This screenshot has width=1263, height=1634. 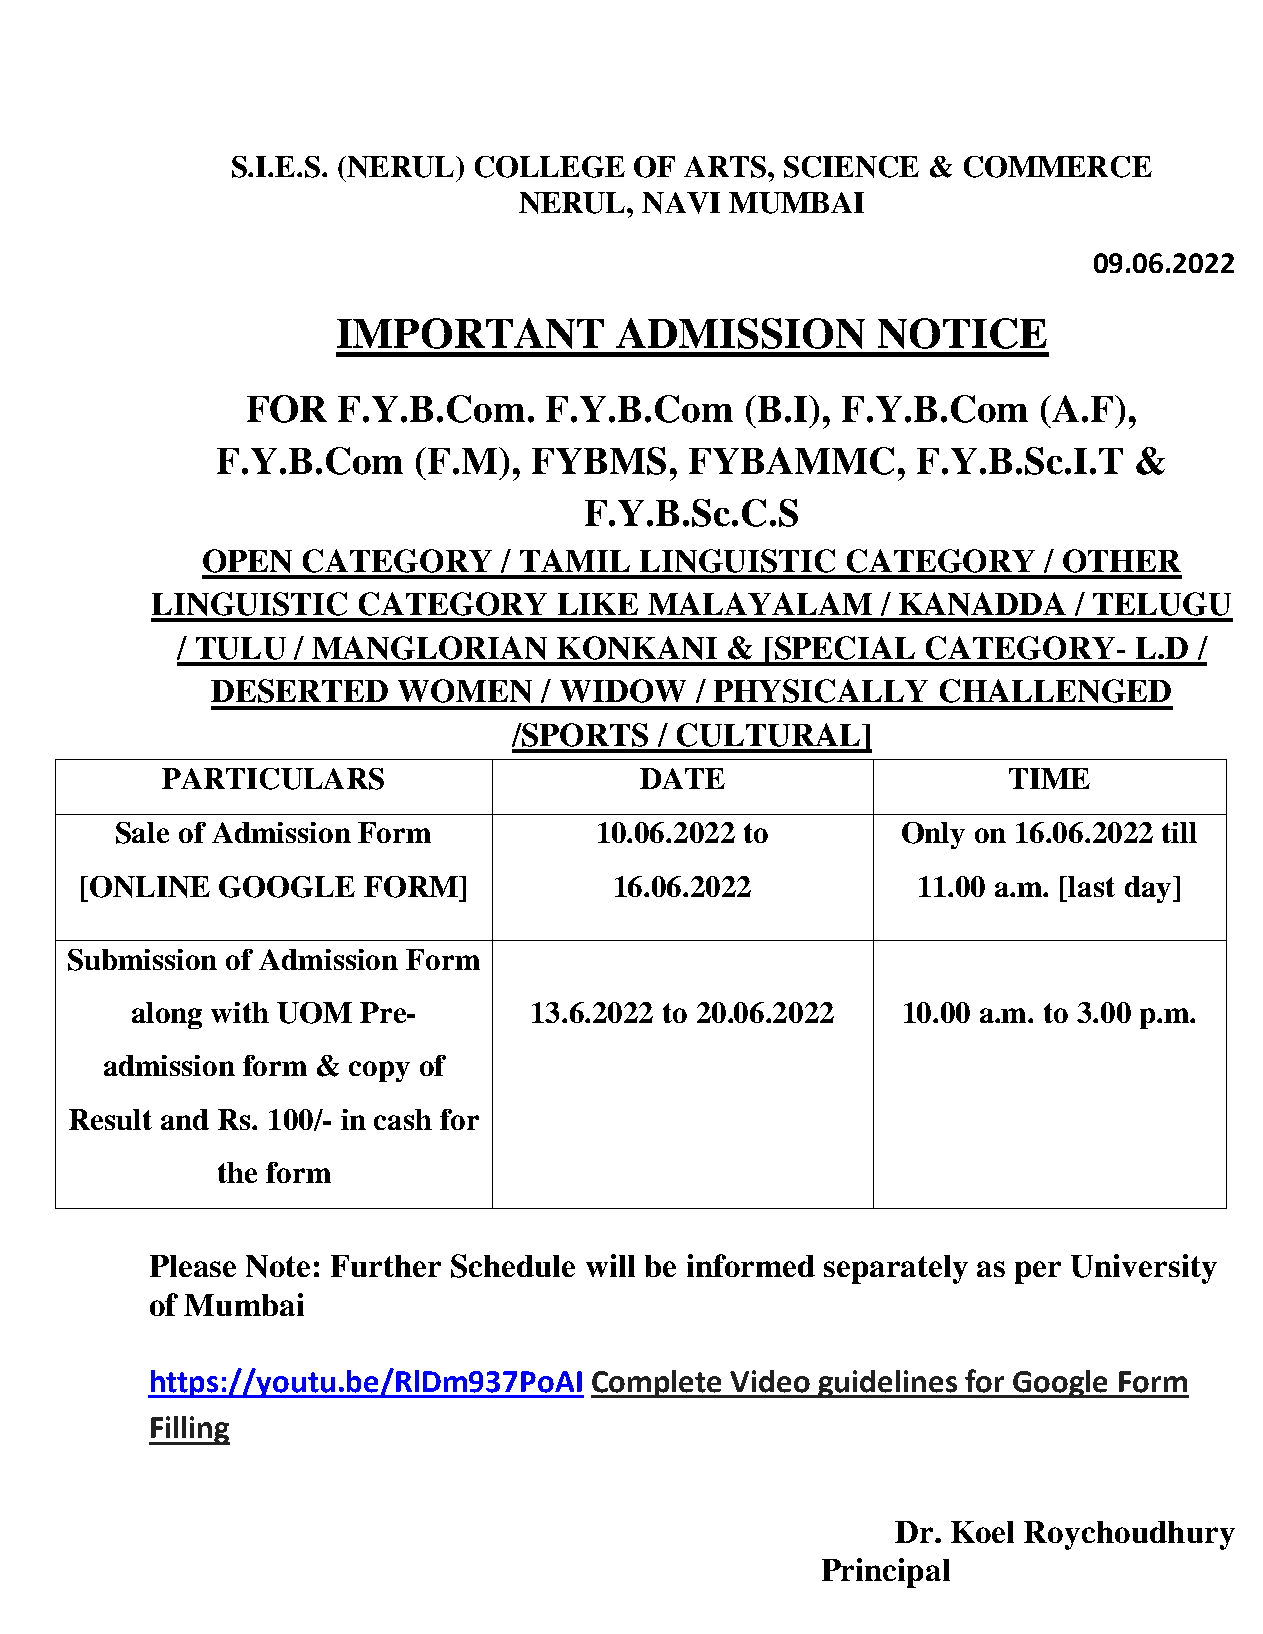 I want to click on NAVI, so click(x=681, y=203).
